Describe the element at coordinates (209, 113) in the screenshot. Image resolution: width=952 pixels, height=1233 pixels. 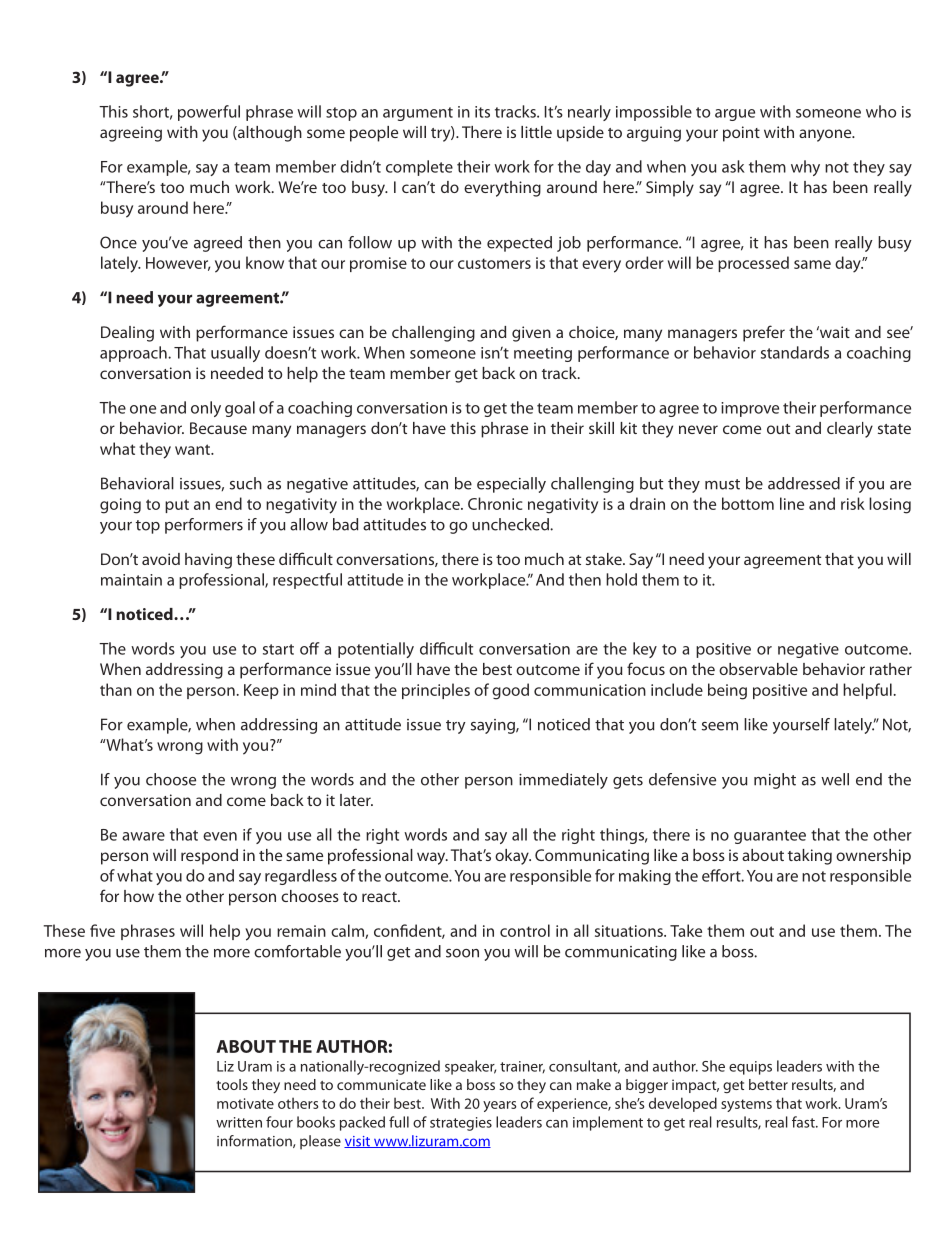
I see `powerful` at that location.
